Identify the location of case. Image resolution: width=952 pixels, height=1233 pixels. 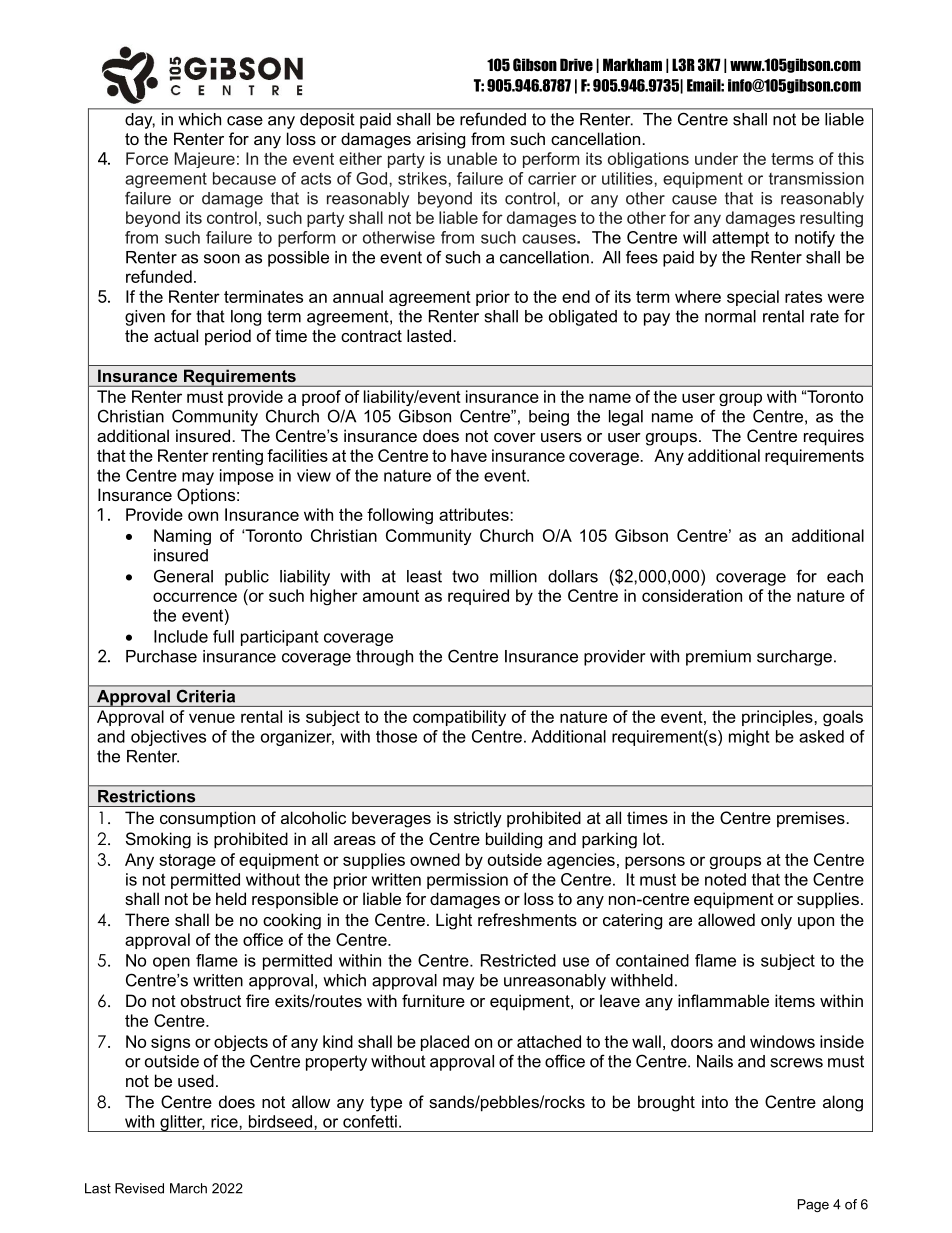
(245, 121).
